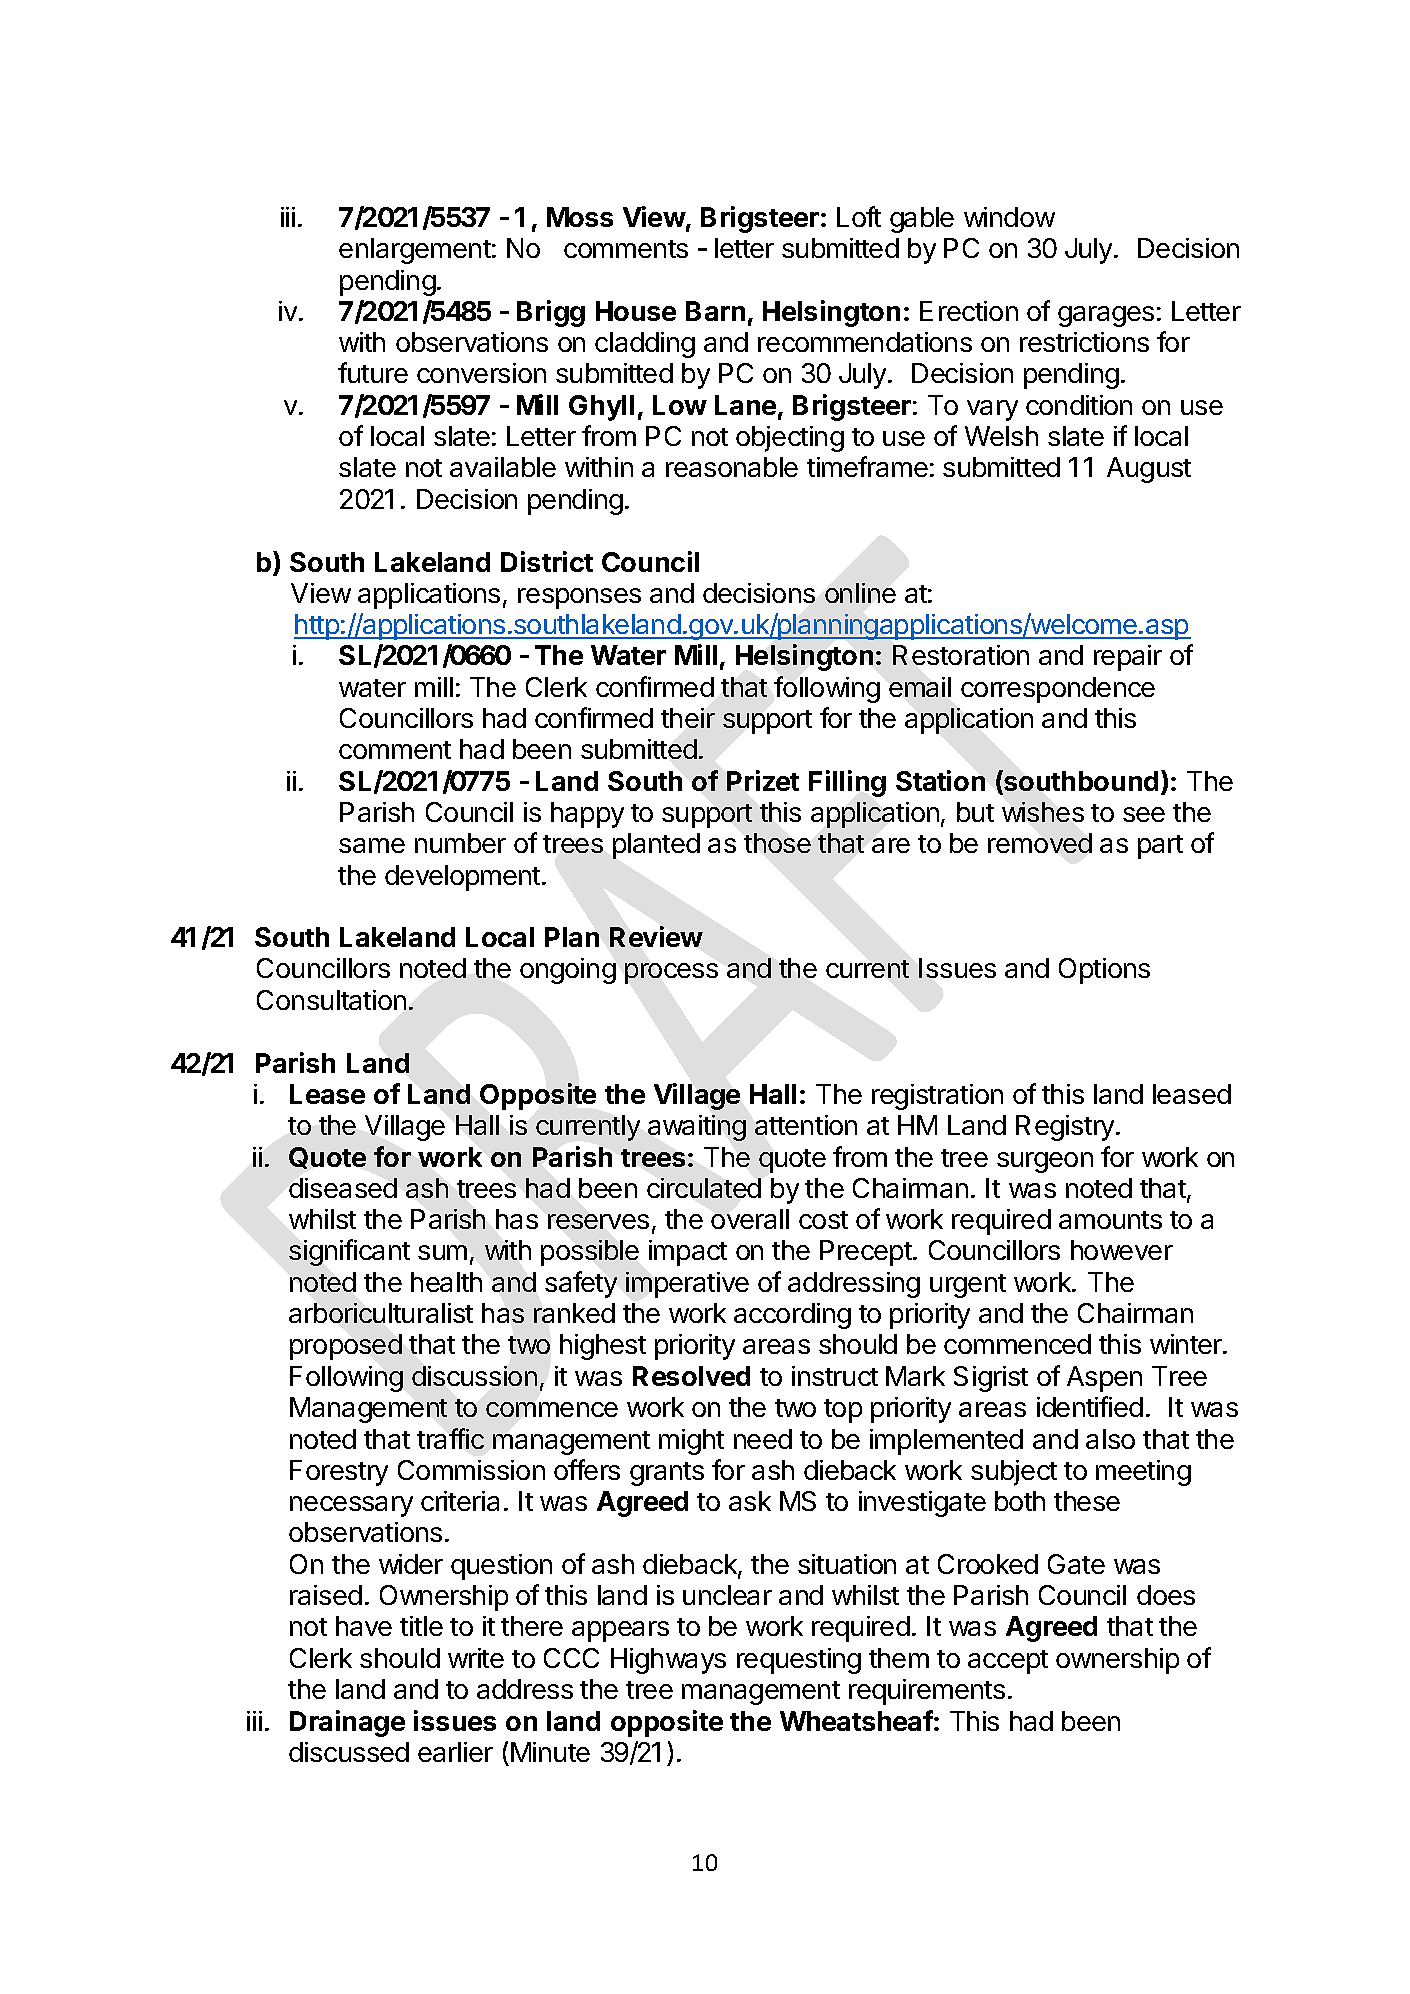 Image resolution: width=1410 pixels, height=1994 pixels. What do you see at coordinates (455, 1752) in the document?
I see `earlier` at bounding box center [455, 1752].
